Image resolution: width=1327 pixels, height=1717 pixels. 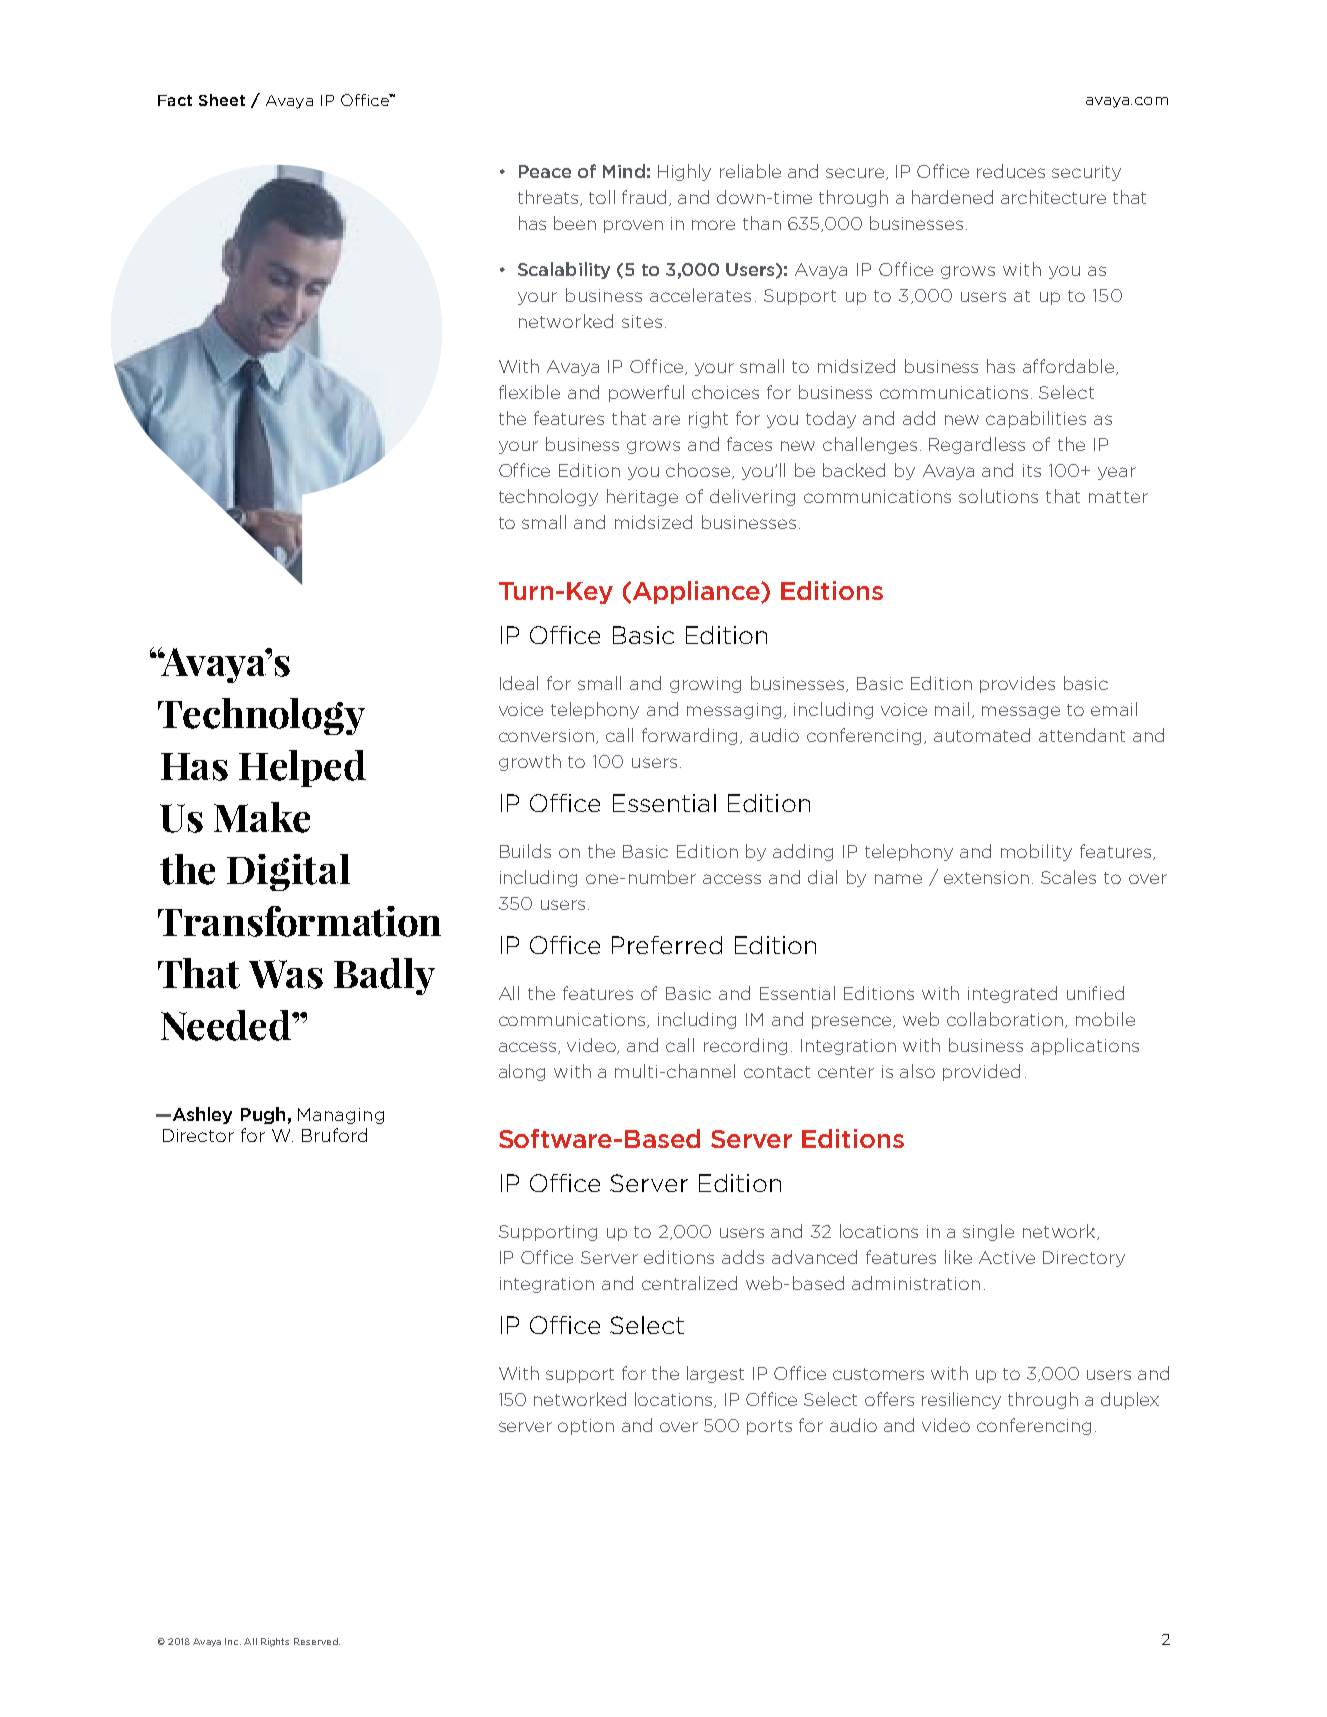 I want to click on resiliency, so click(x=961, y=1400).
